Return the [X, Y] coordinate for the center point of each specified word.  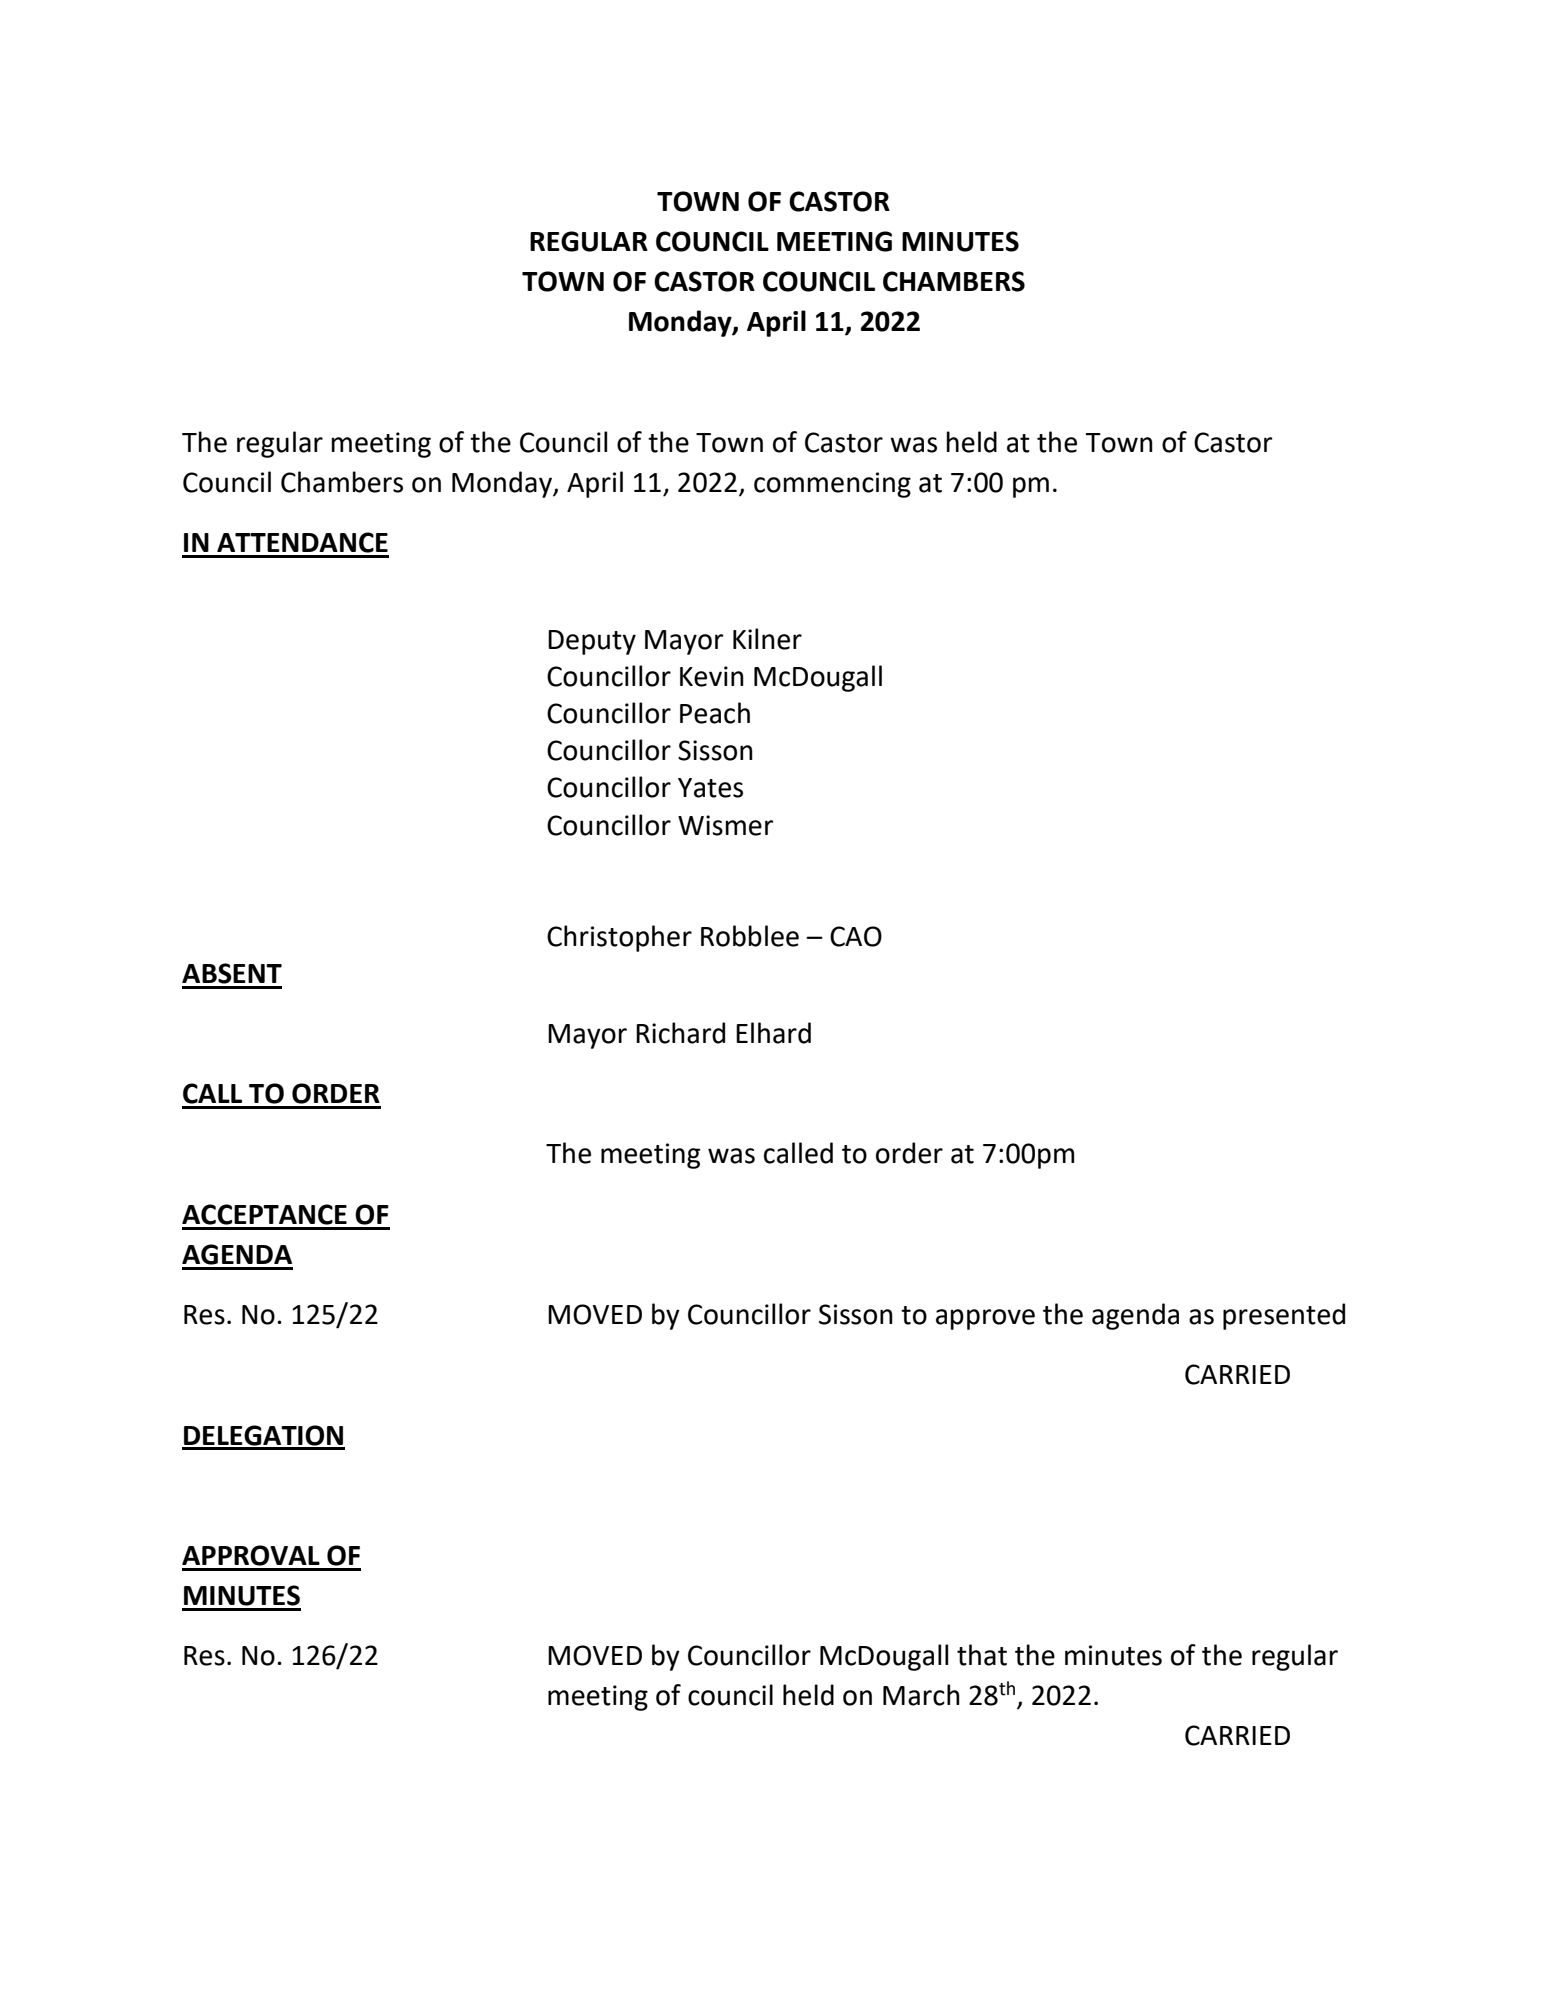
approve [985, 1319]
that [982, 1655]
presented [1284, 1316]
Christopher [619, 938]
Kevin [712, 676]
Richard [680, 1033]
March [921, 1695]
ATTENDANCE [302, 542]
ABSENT [232, 973]
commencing [832, 485]
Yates [710, 788]
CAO [856, 936]
